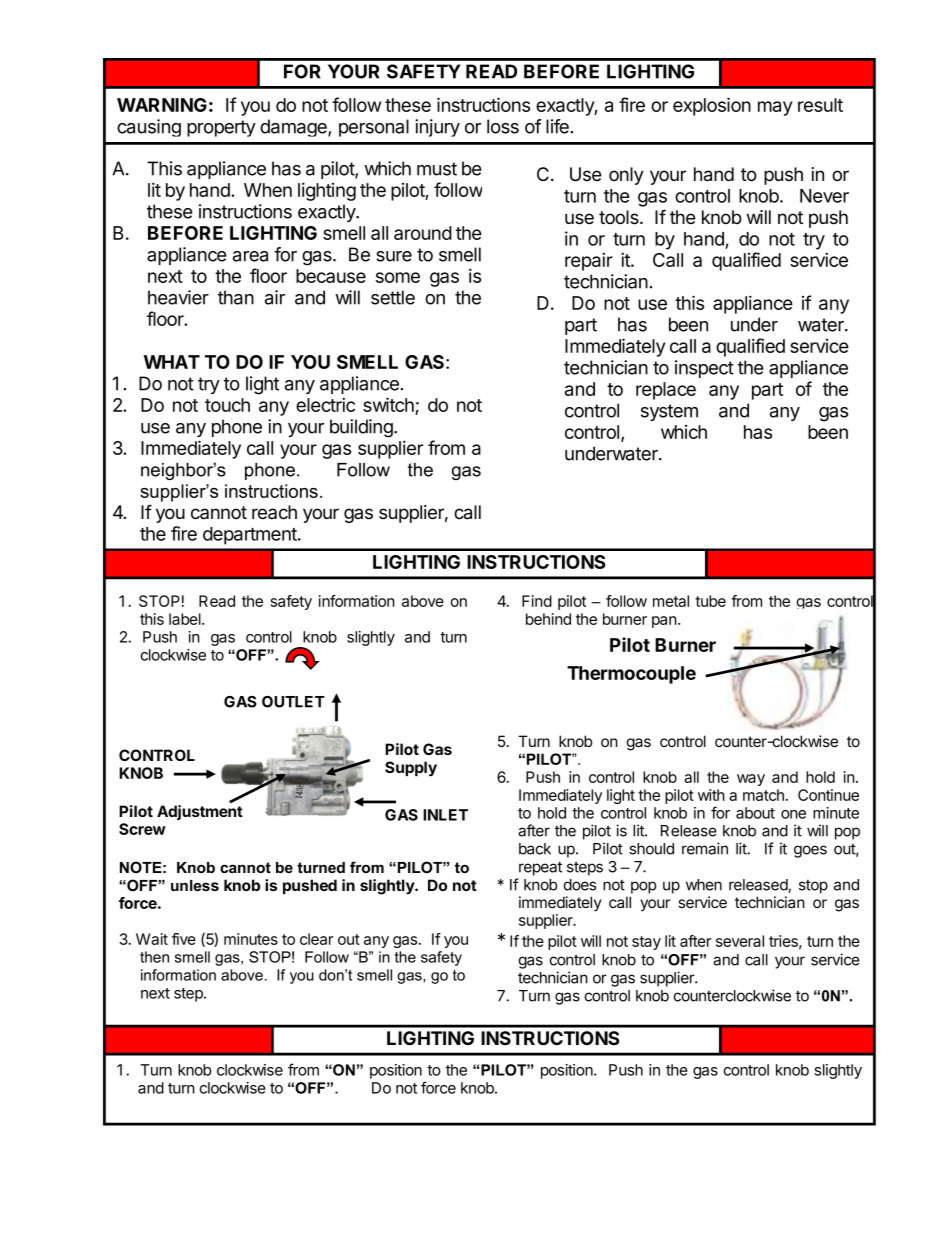 This screenshot has height=1233, width=952. Describe the element at coordinates (274, 512) in the screenshot. I see `reach` at that location.
